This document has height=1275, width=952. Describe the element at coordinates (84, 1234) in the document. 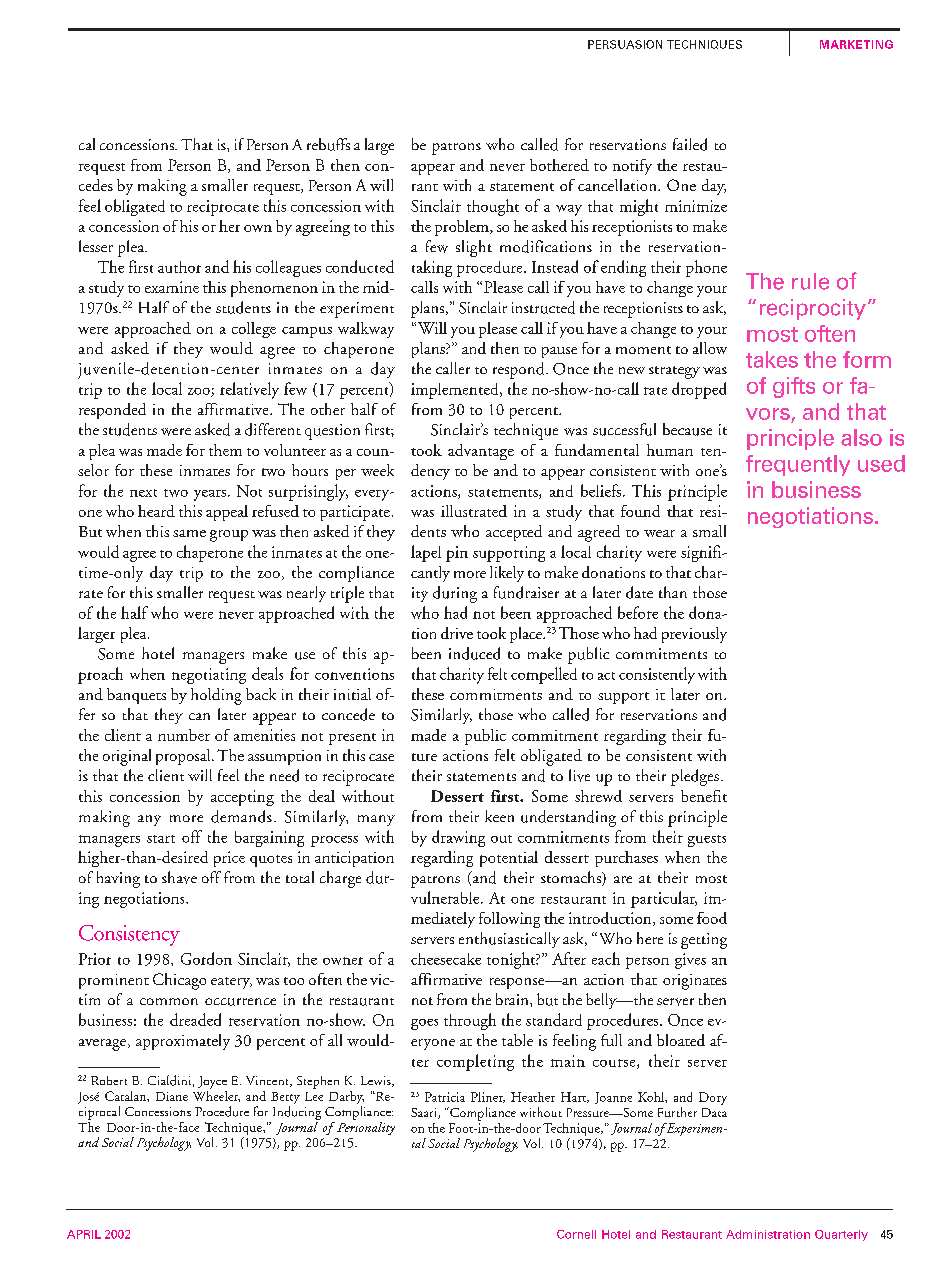

I see `APRIL` at that location.
